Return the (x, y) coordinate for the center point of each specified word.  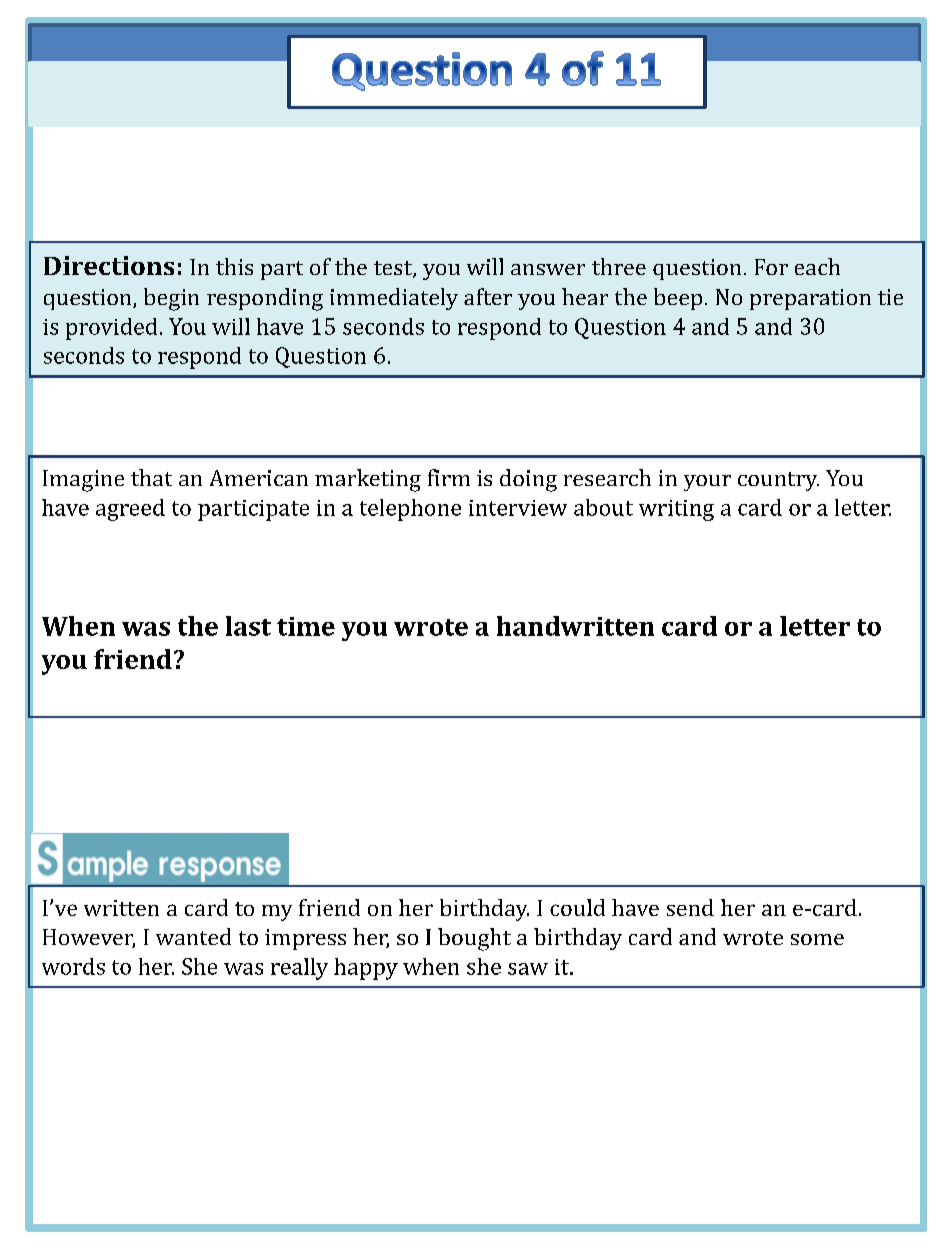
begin (171, 299)
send (690, 907)
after (488, 296)
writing (676, 510)
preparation (810, 299)
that (151, 477)
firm (449, 477)
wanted (193, 936)
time (306, 626)
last (248, 626)
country (778, 481)
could (577, 907)
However (89, 938)
